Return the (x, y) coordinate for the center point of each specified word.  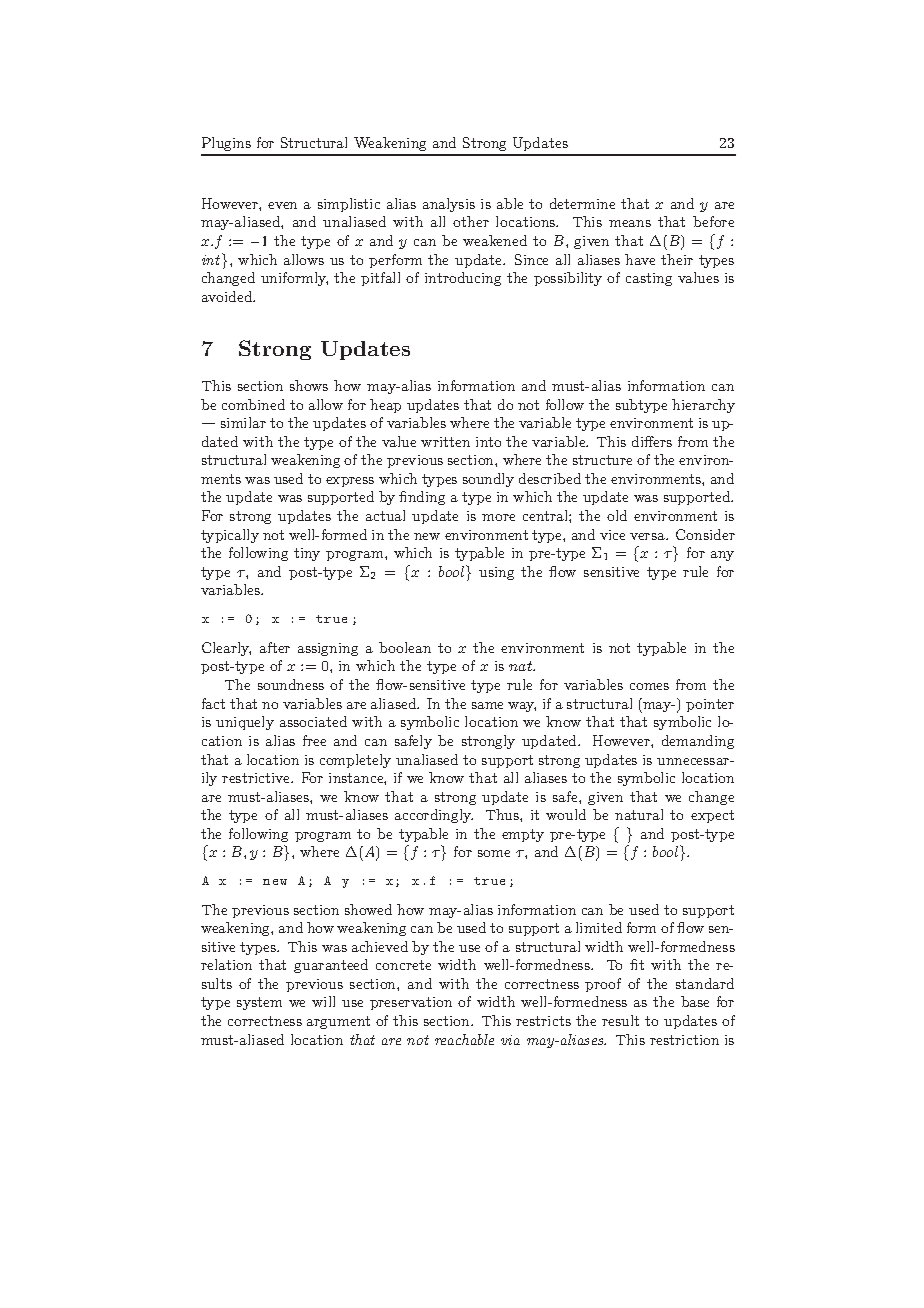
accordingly (434, 816)
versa (648, 536)
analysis (449, 205)
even (282, 205)
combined (253, 404)
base (695, 1001)
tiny (307, 554)
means (630, 223)
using (496, 573)
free (314, 740)
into (488, 442)
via (510, 1040)
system (259, 1003)
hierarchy (703, 406)
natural (639, 814)
